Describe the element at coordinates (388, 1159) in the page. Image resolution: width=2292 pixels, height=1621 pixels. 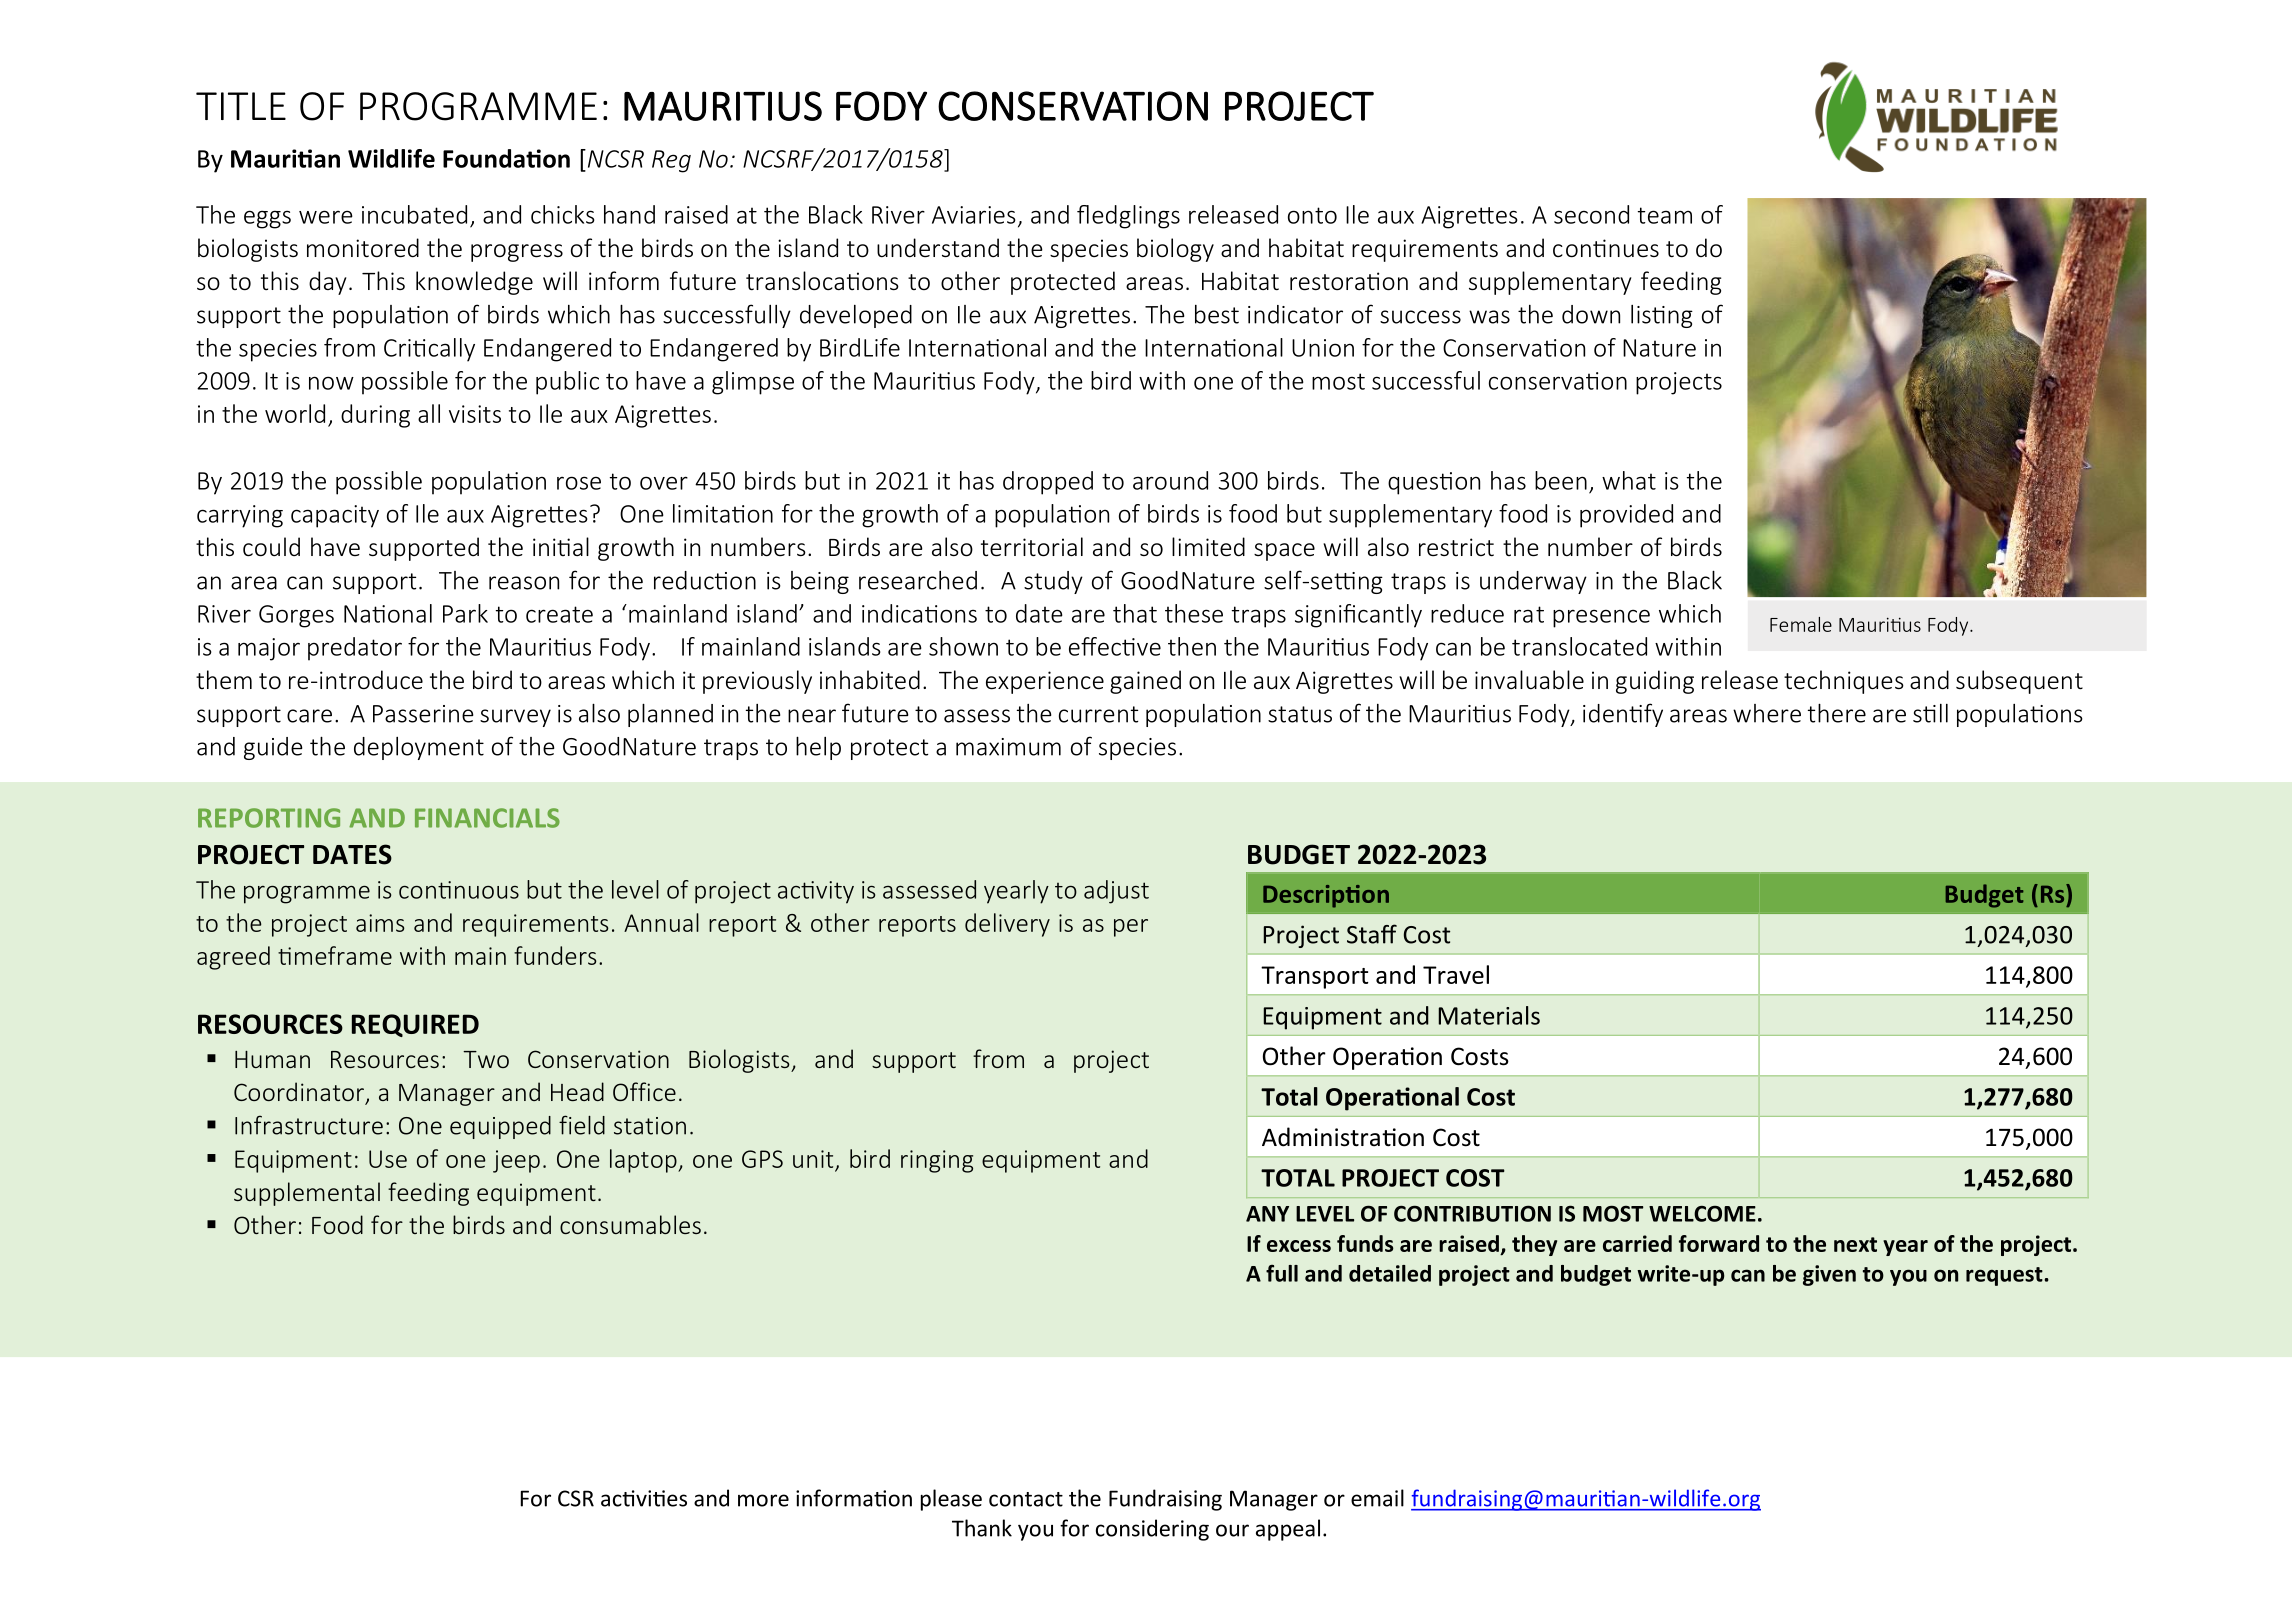
I see `Use` at that location.
